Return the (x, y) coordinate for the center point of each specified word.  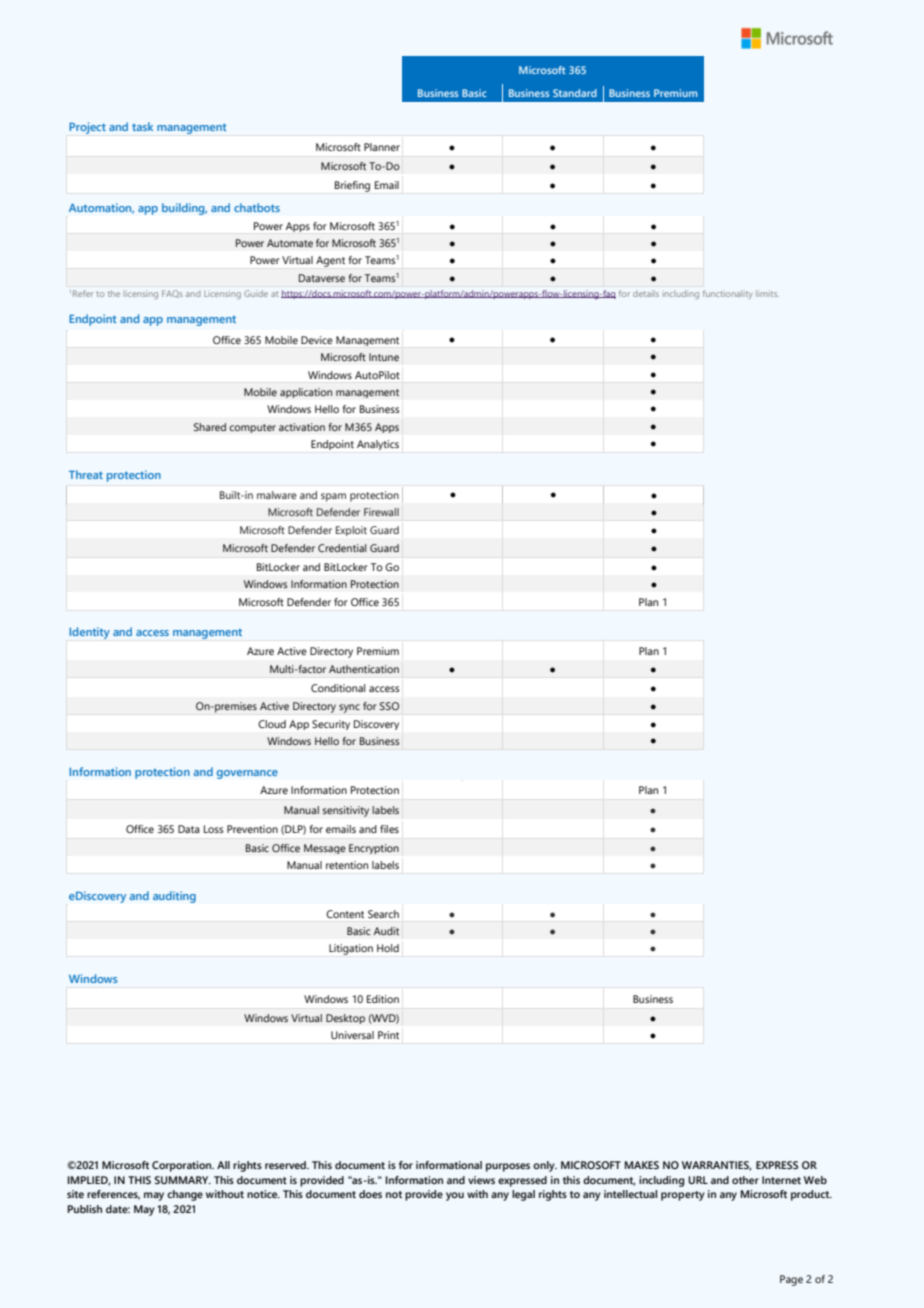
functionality (728, 294)
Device (317, 340)
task (142, 126)
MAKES (642, 1165)
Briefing (352, 186)
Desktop (345, 1019)
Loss (214, 829)
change (185, 1195)
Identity (89, 633)
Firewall (381, 512)
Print (388, 1035)
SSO (389, 706)
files (389, 829)
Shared (210, 427)
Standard (575, 93)
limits (767, 293)
